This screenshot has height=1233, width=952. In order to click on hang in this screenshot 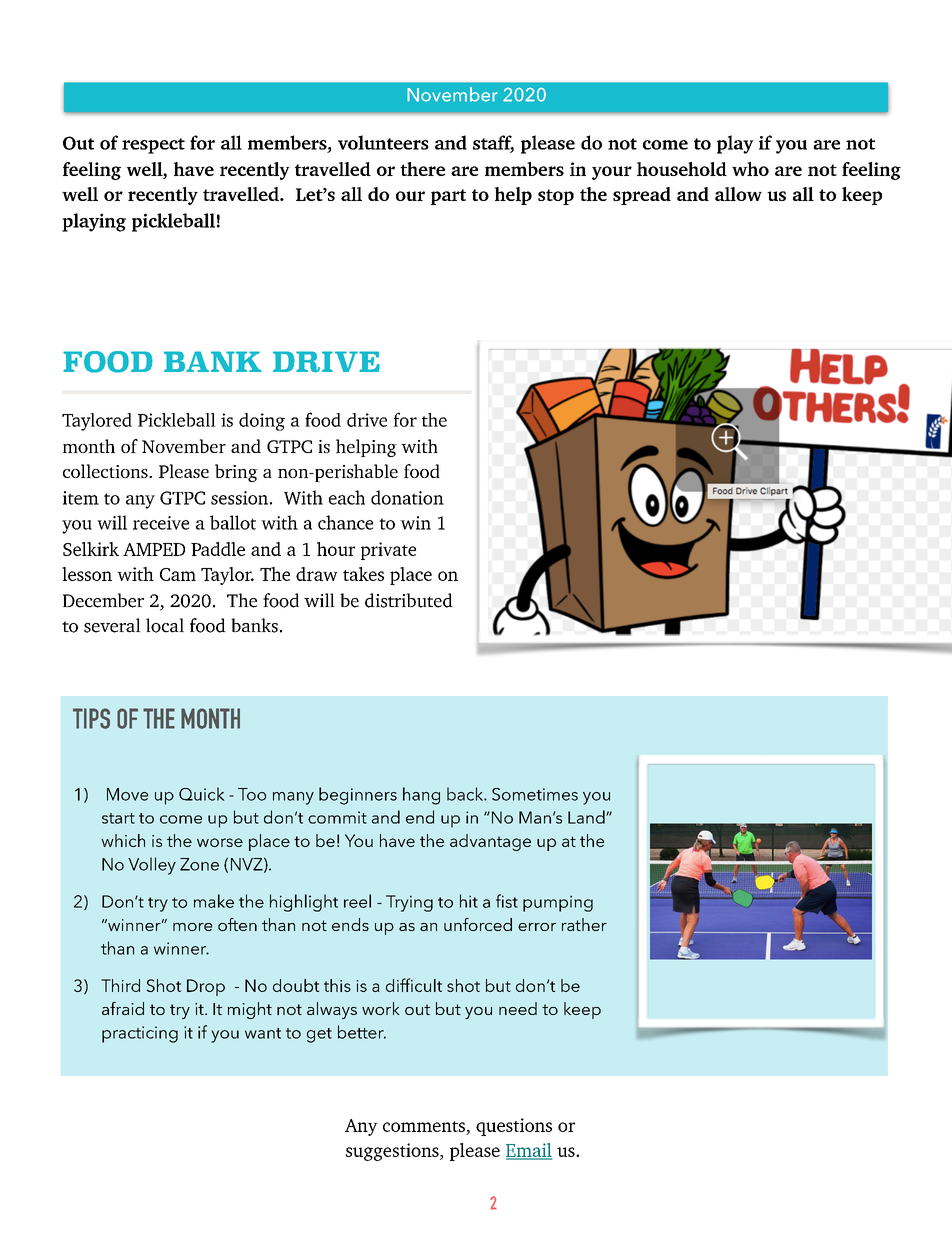, I will do `click(421, 796)`.
